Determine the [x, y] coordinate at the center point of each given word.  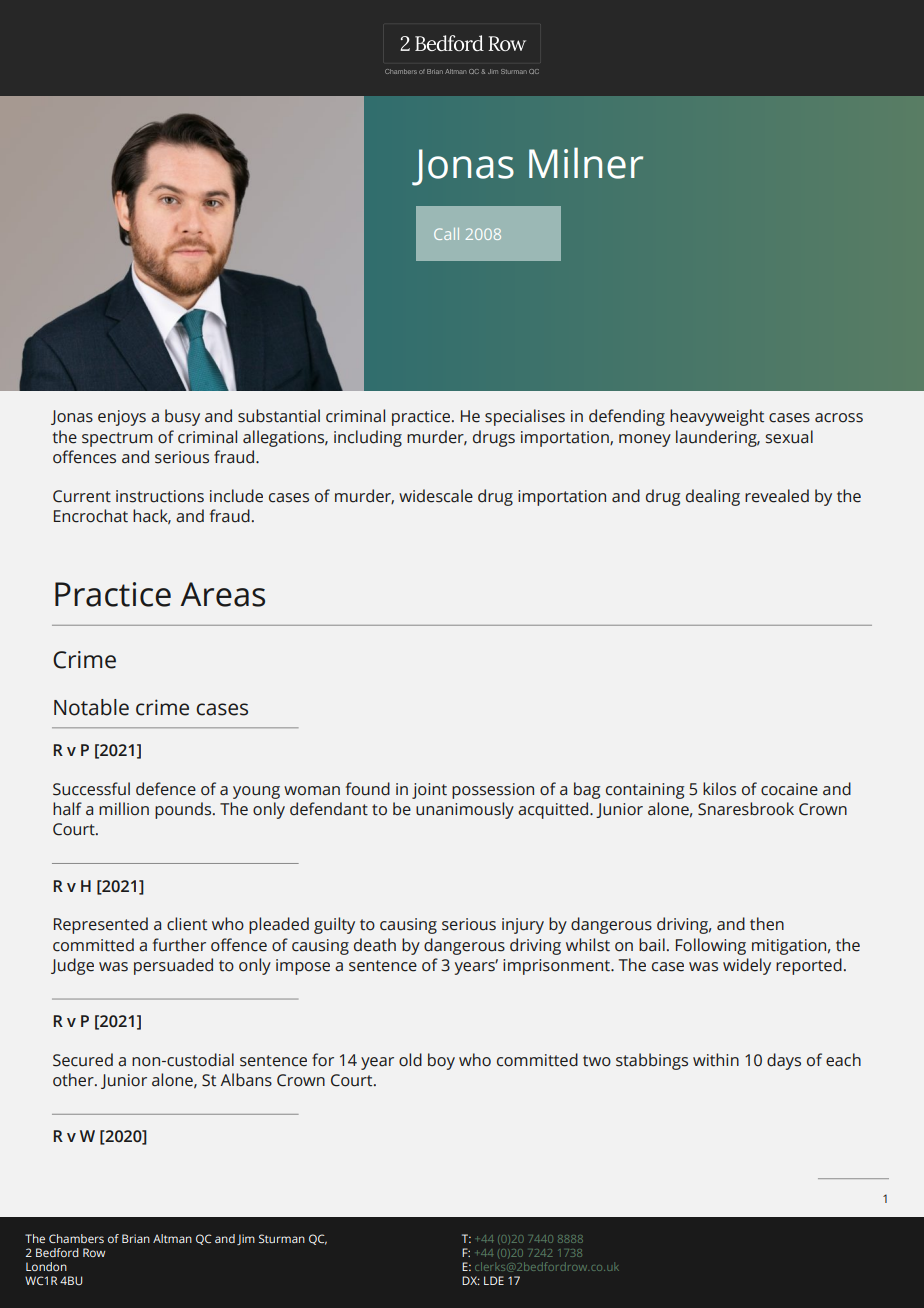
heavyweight [717, 417]
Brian [136, 1238]
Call [446, 234]
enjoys [122, 418]
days [784, 1061]
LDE [494, 1280]
